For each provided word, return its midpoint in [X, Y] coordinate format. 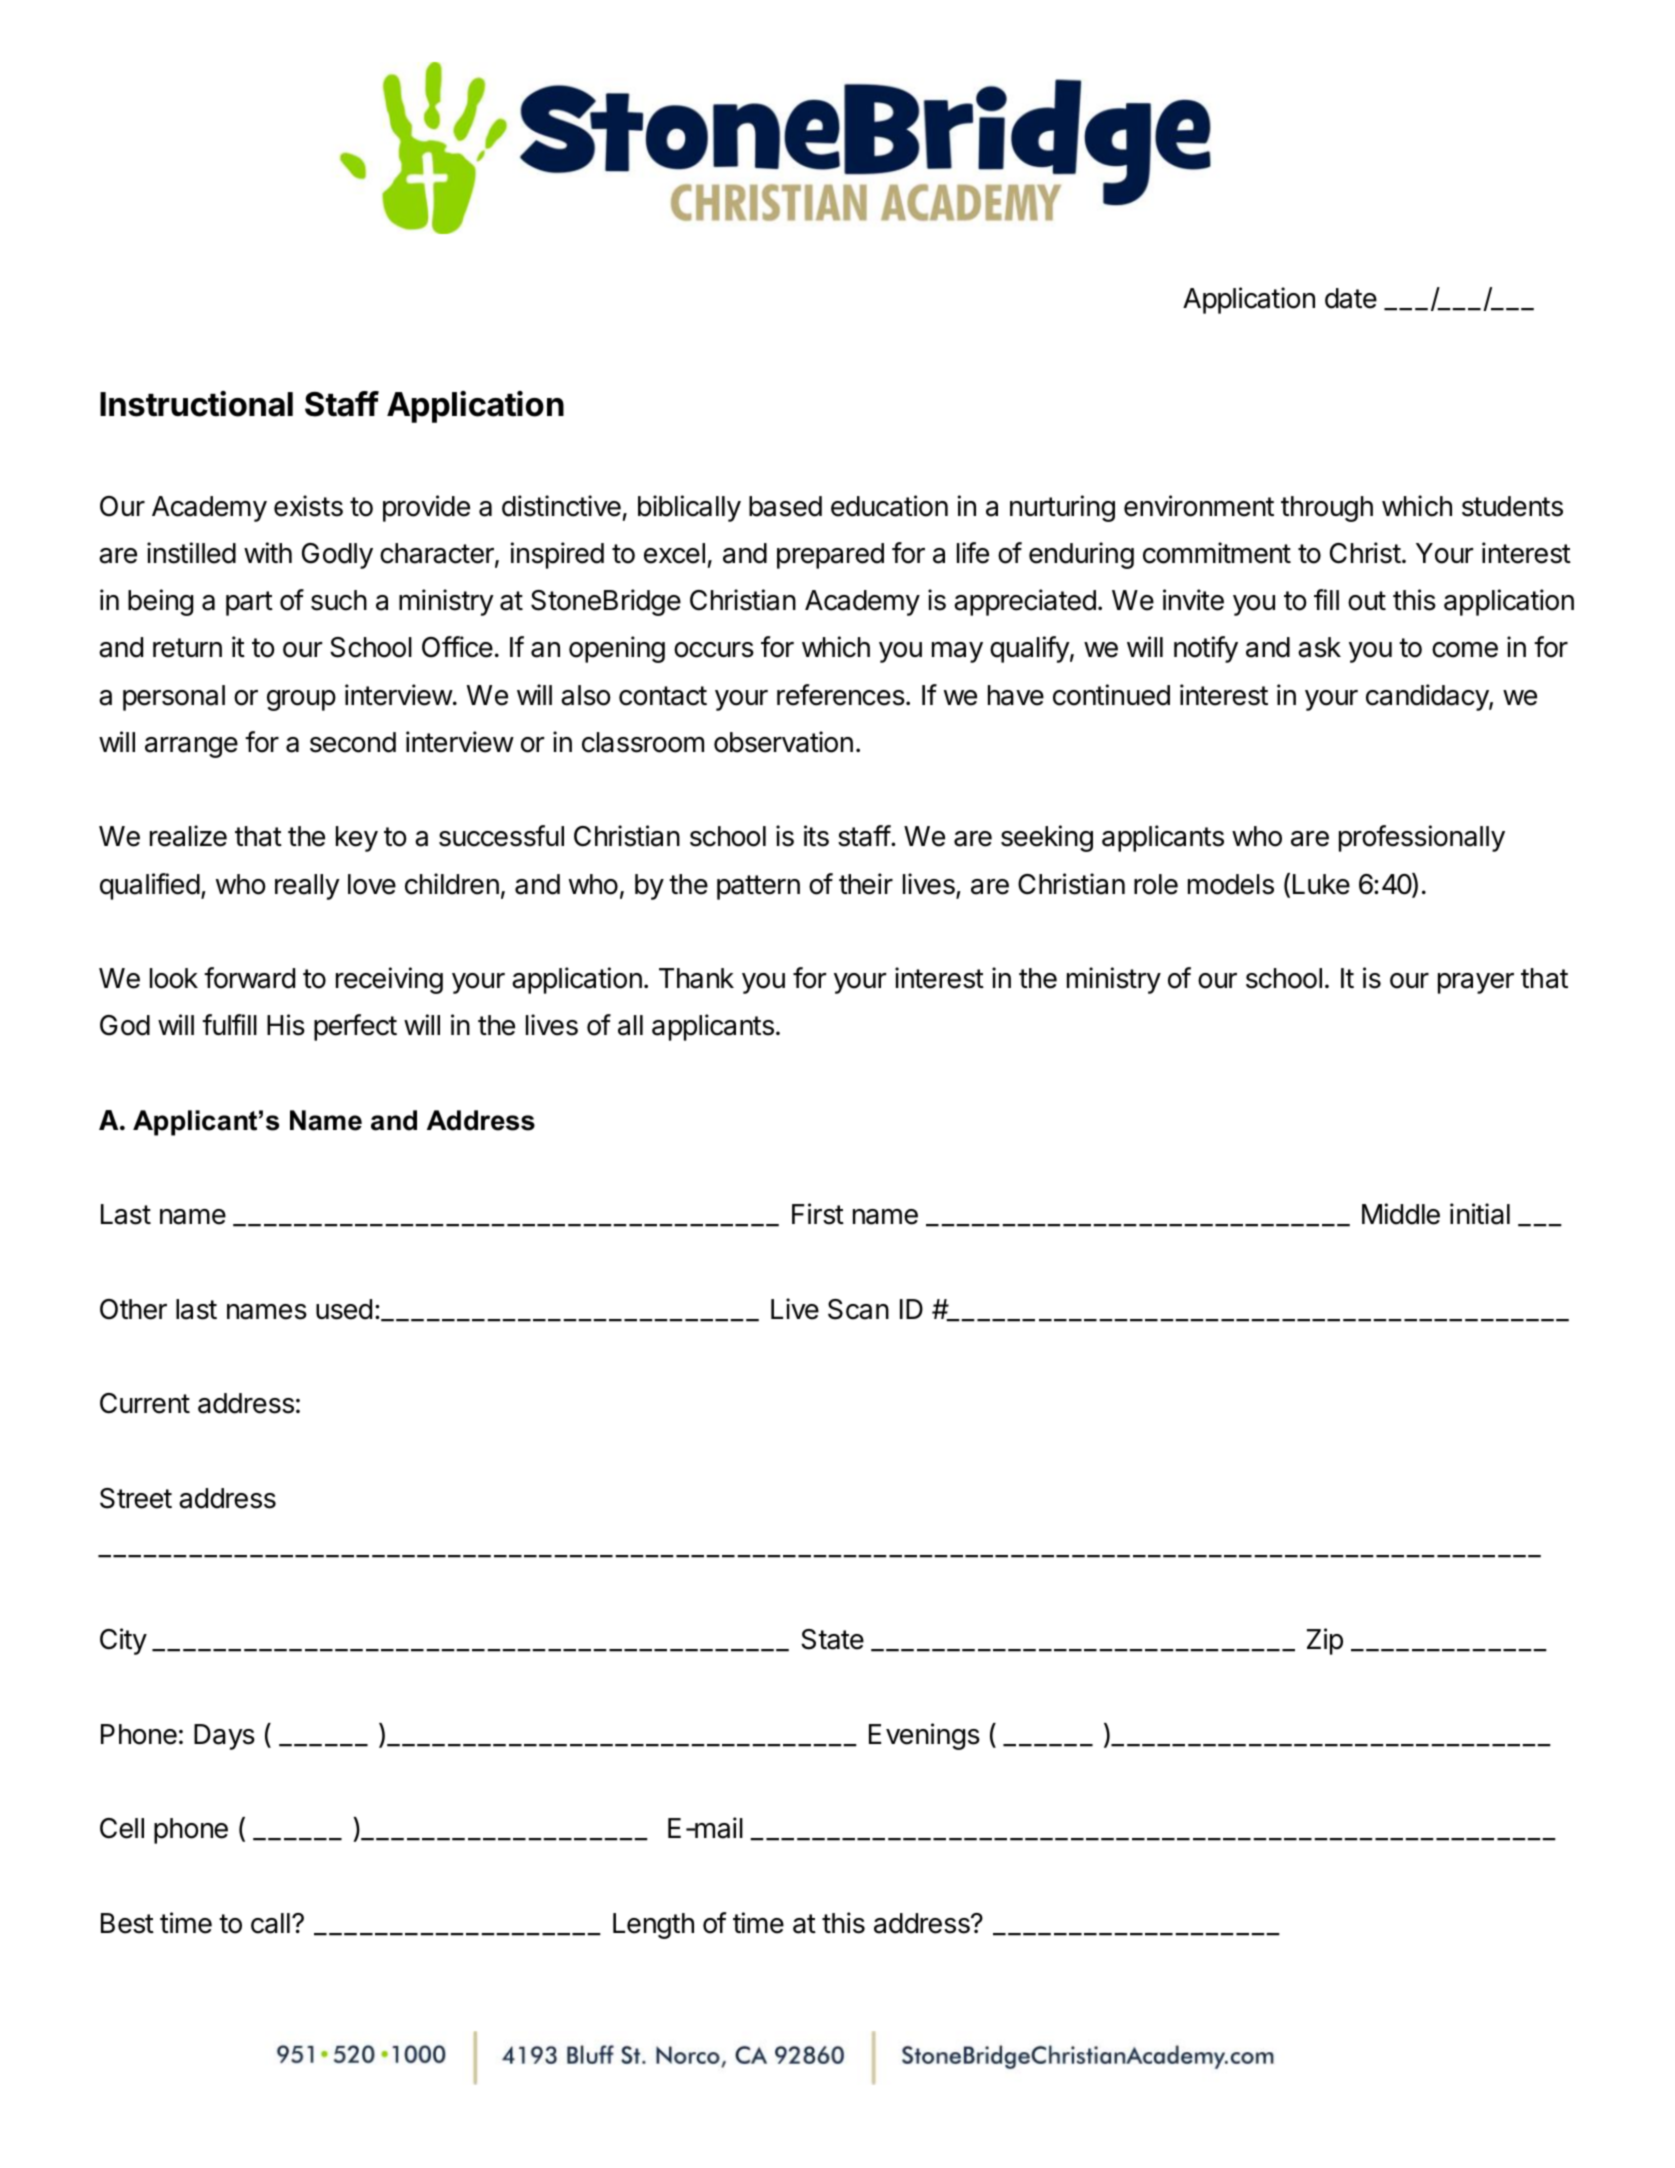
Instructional [196, 404]
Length [653, 1926]
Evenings [924, 1736]
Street [136, 1498]
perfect [355, 1027]
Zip [1325, 1641]
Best [127, 1923]
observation [783, 742]
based [785, 506]
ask [1319, 647]
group [301, 700]
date [1351, 298]
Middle [1401, 1214]
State [832, 1639]
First [818, 1214]
